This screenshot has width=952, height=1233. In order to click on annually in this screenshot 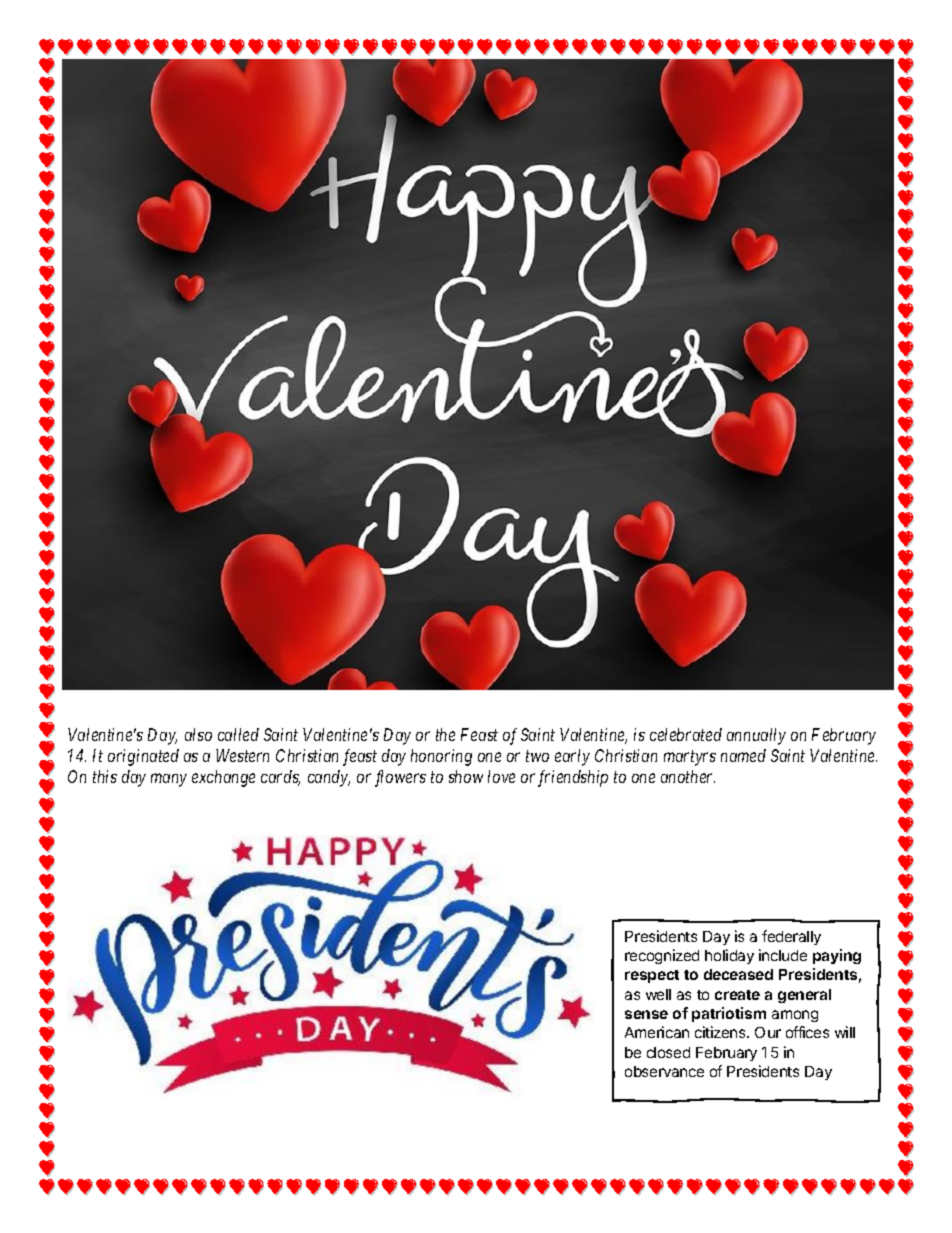, I will do `click(756, 736)`.
